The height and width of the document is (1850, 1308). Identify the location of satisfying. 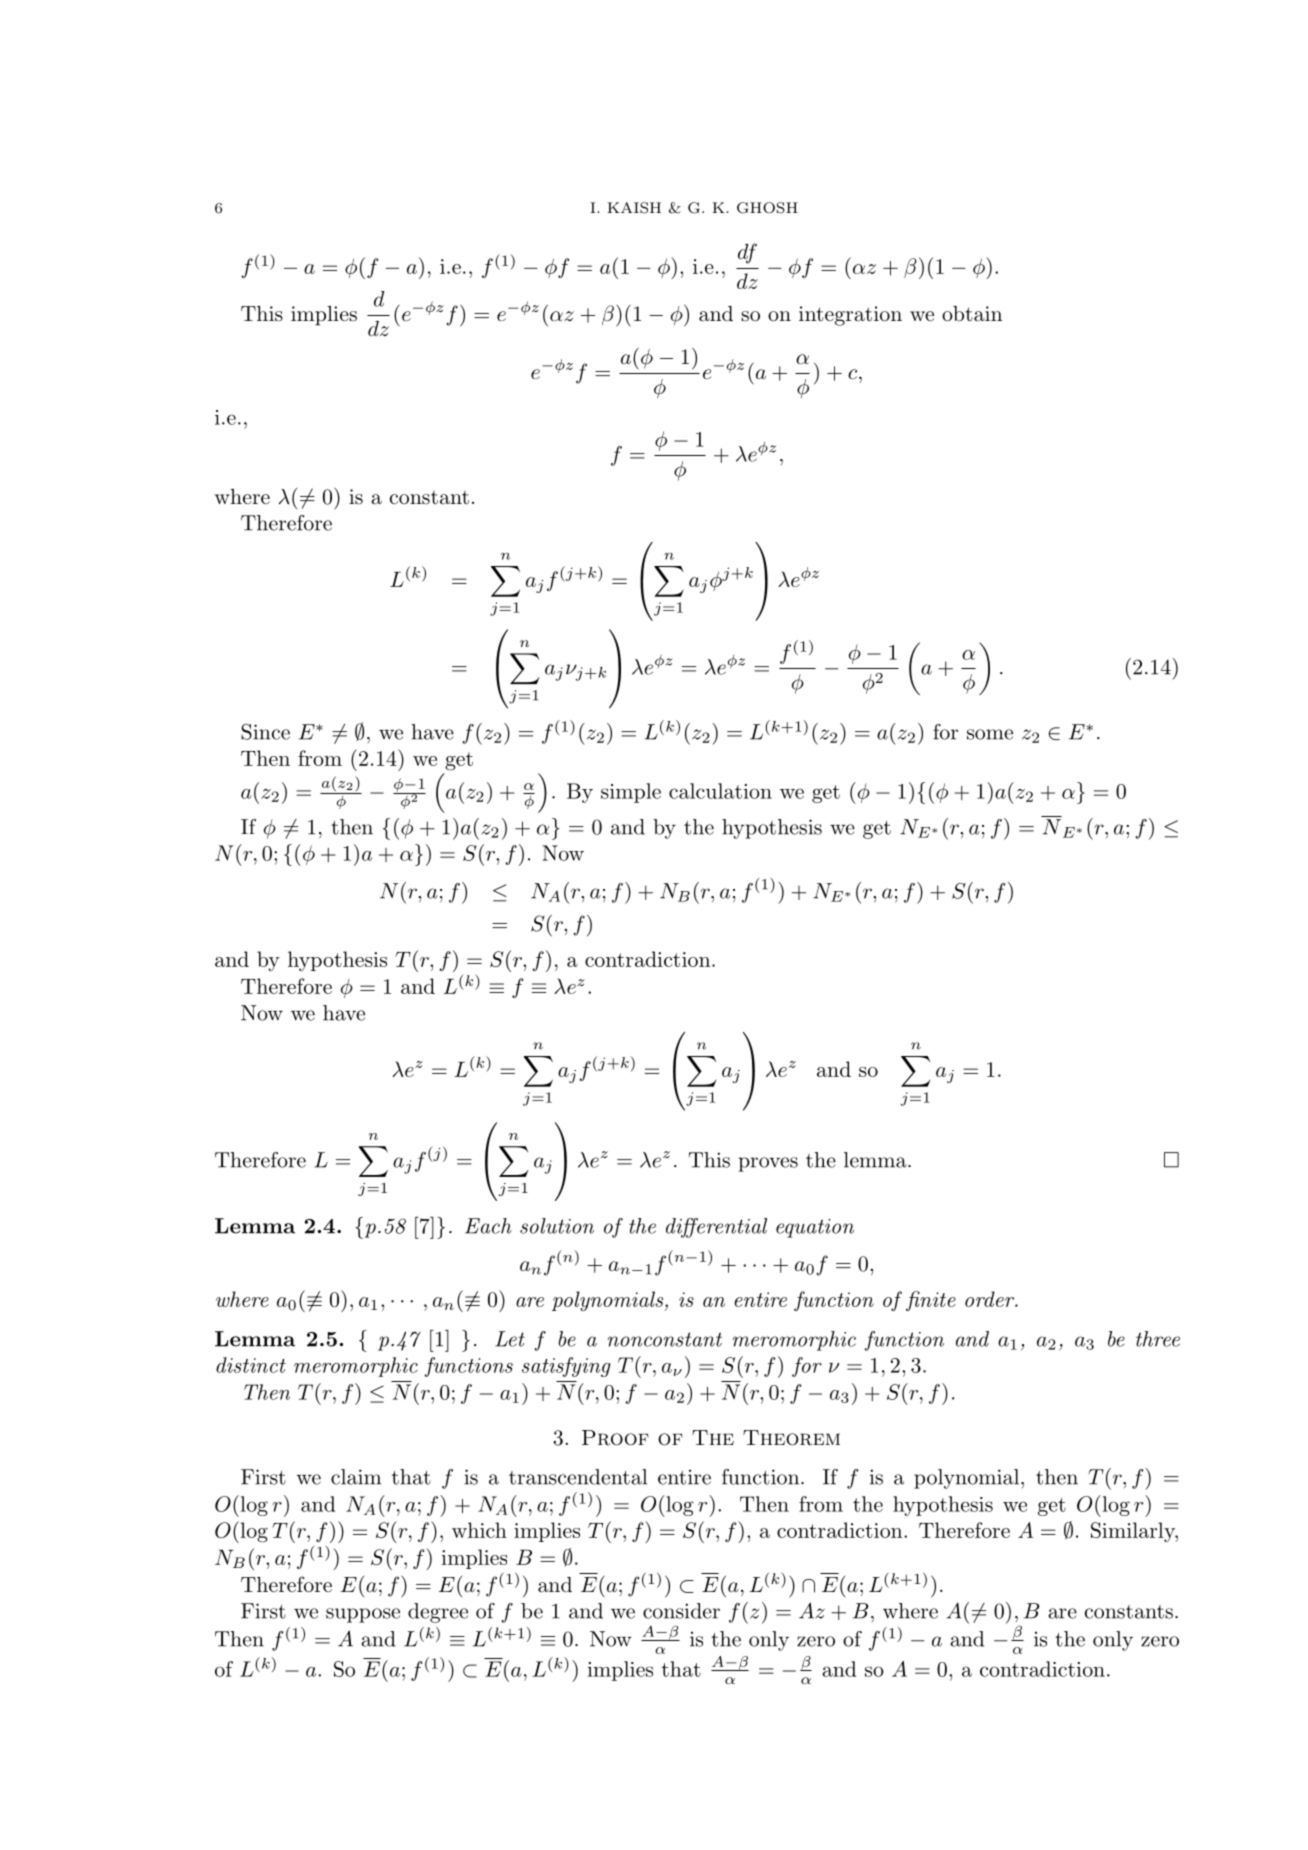
(566, 1367).
